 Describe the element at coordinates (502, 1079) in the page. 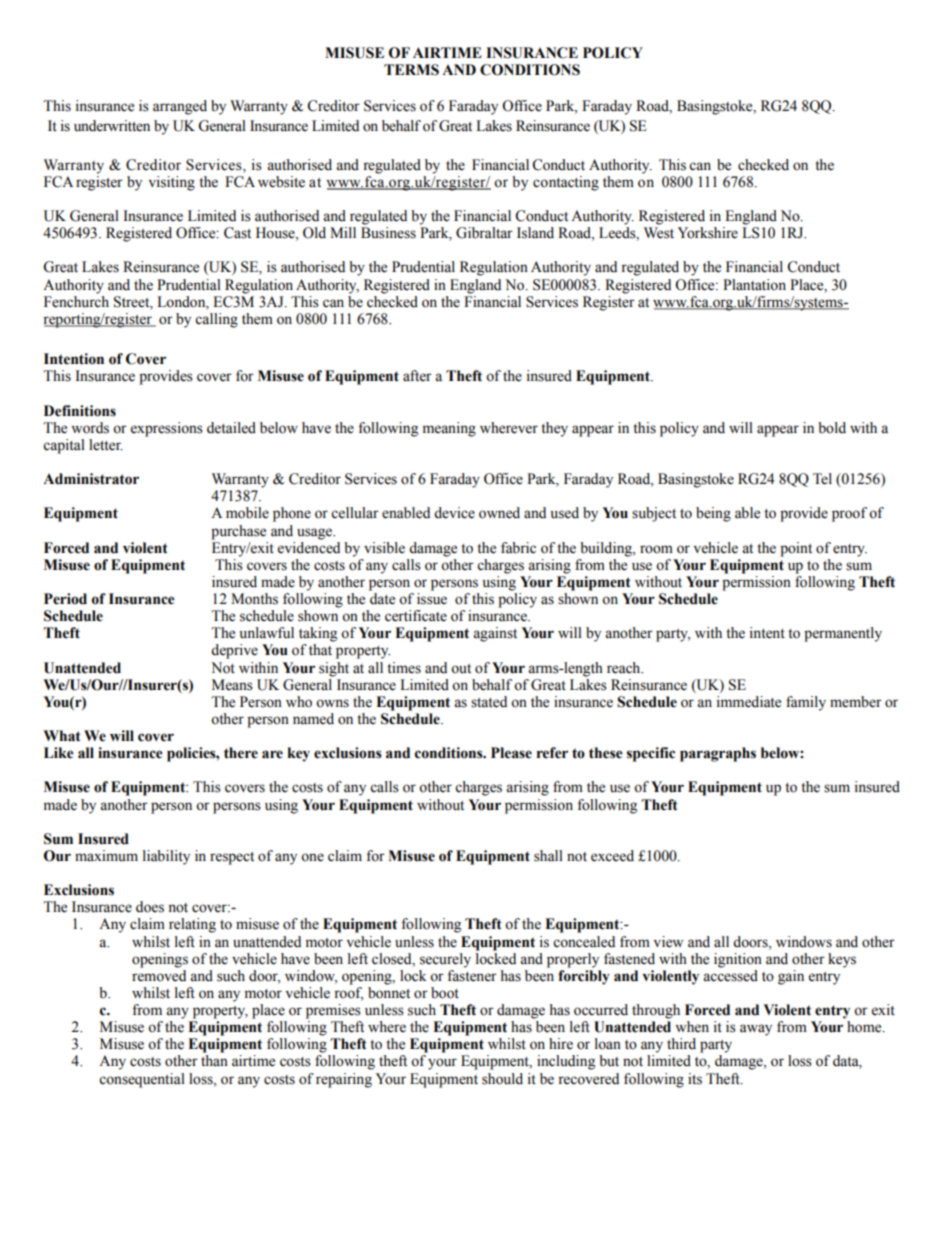

I see `should` at that location.
